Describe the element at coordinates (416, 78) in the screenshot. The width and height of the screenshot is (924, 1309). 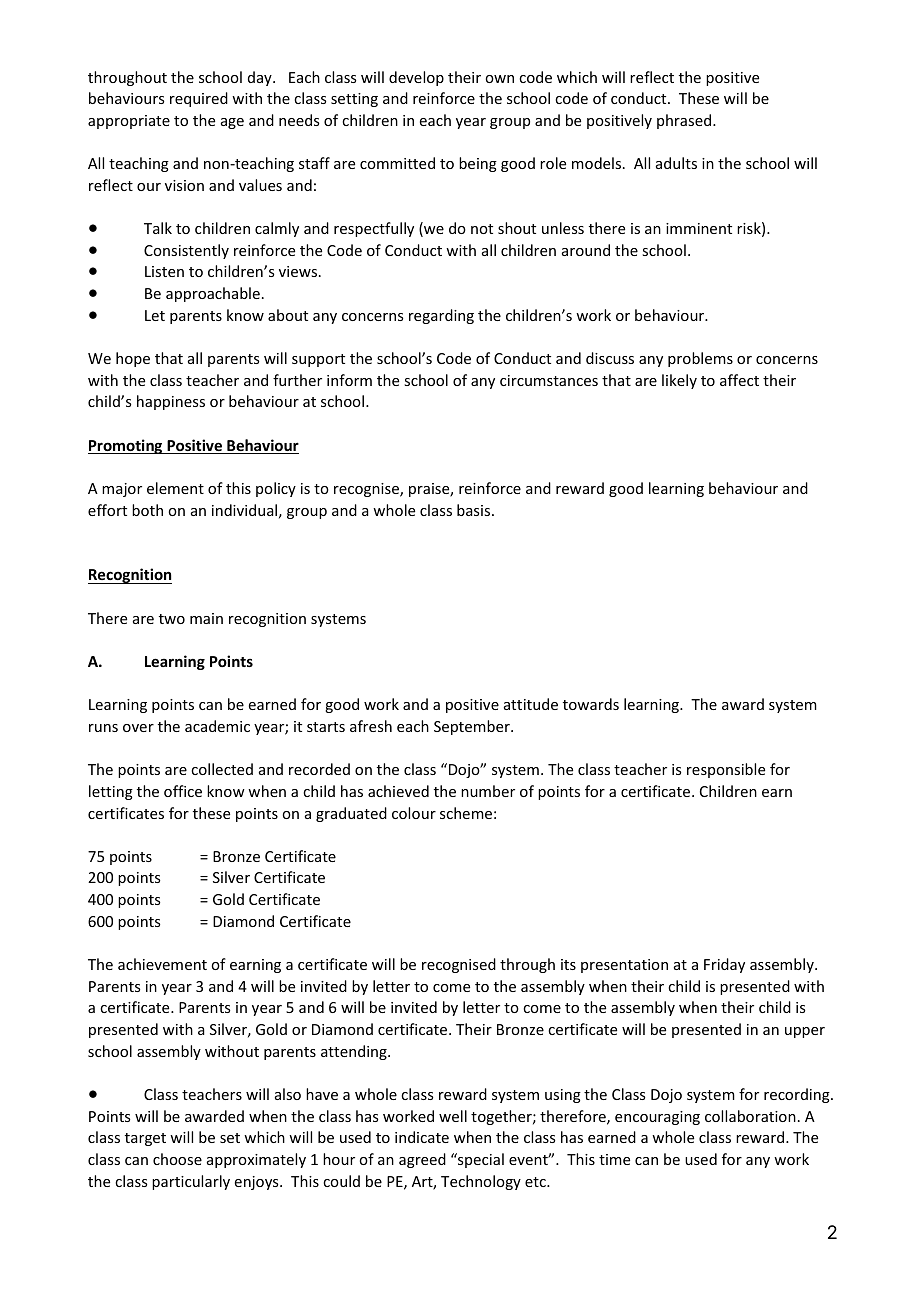
I see `develop` at that location.
